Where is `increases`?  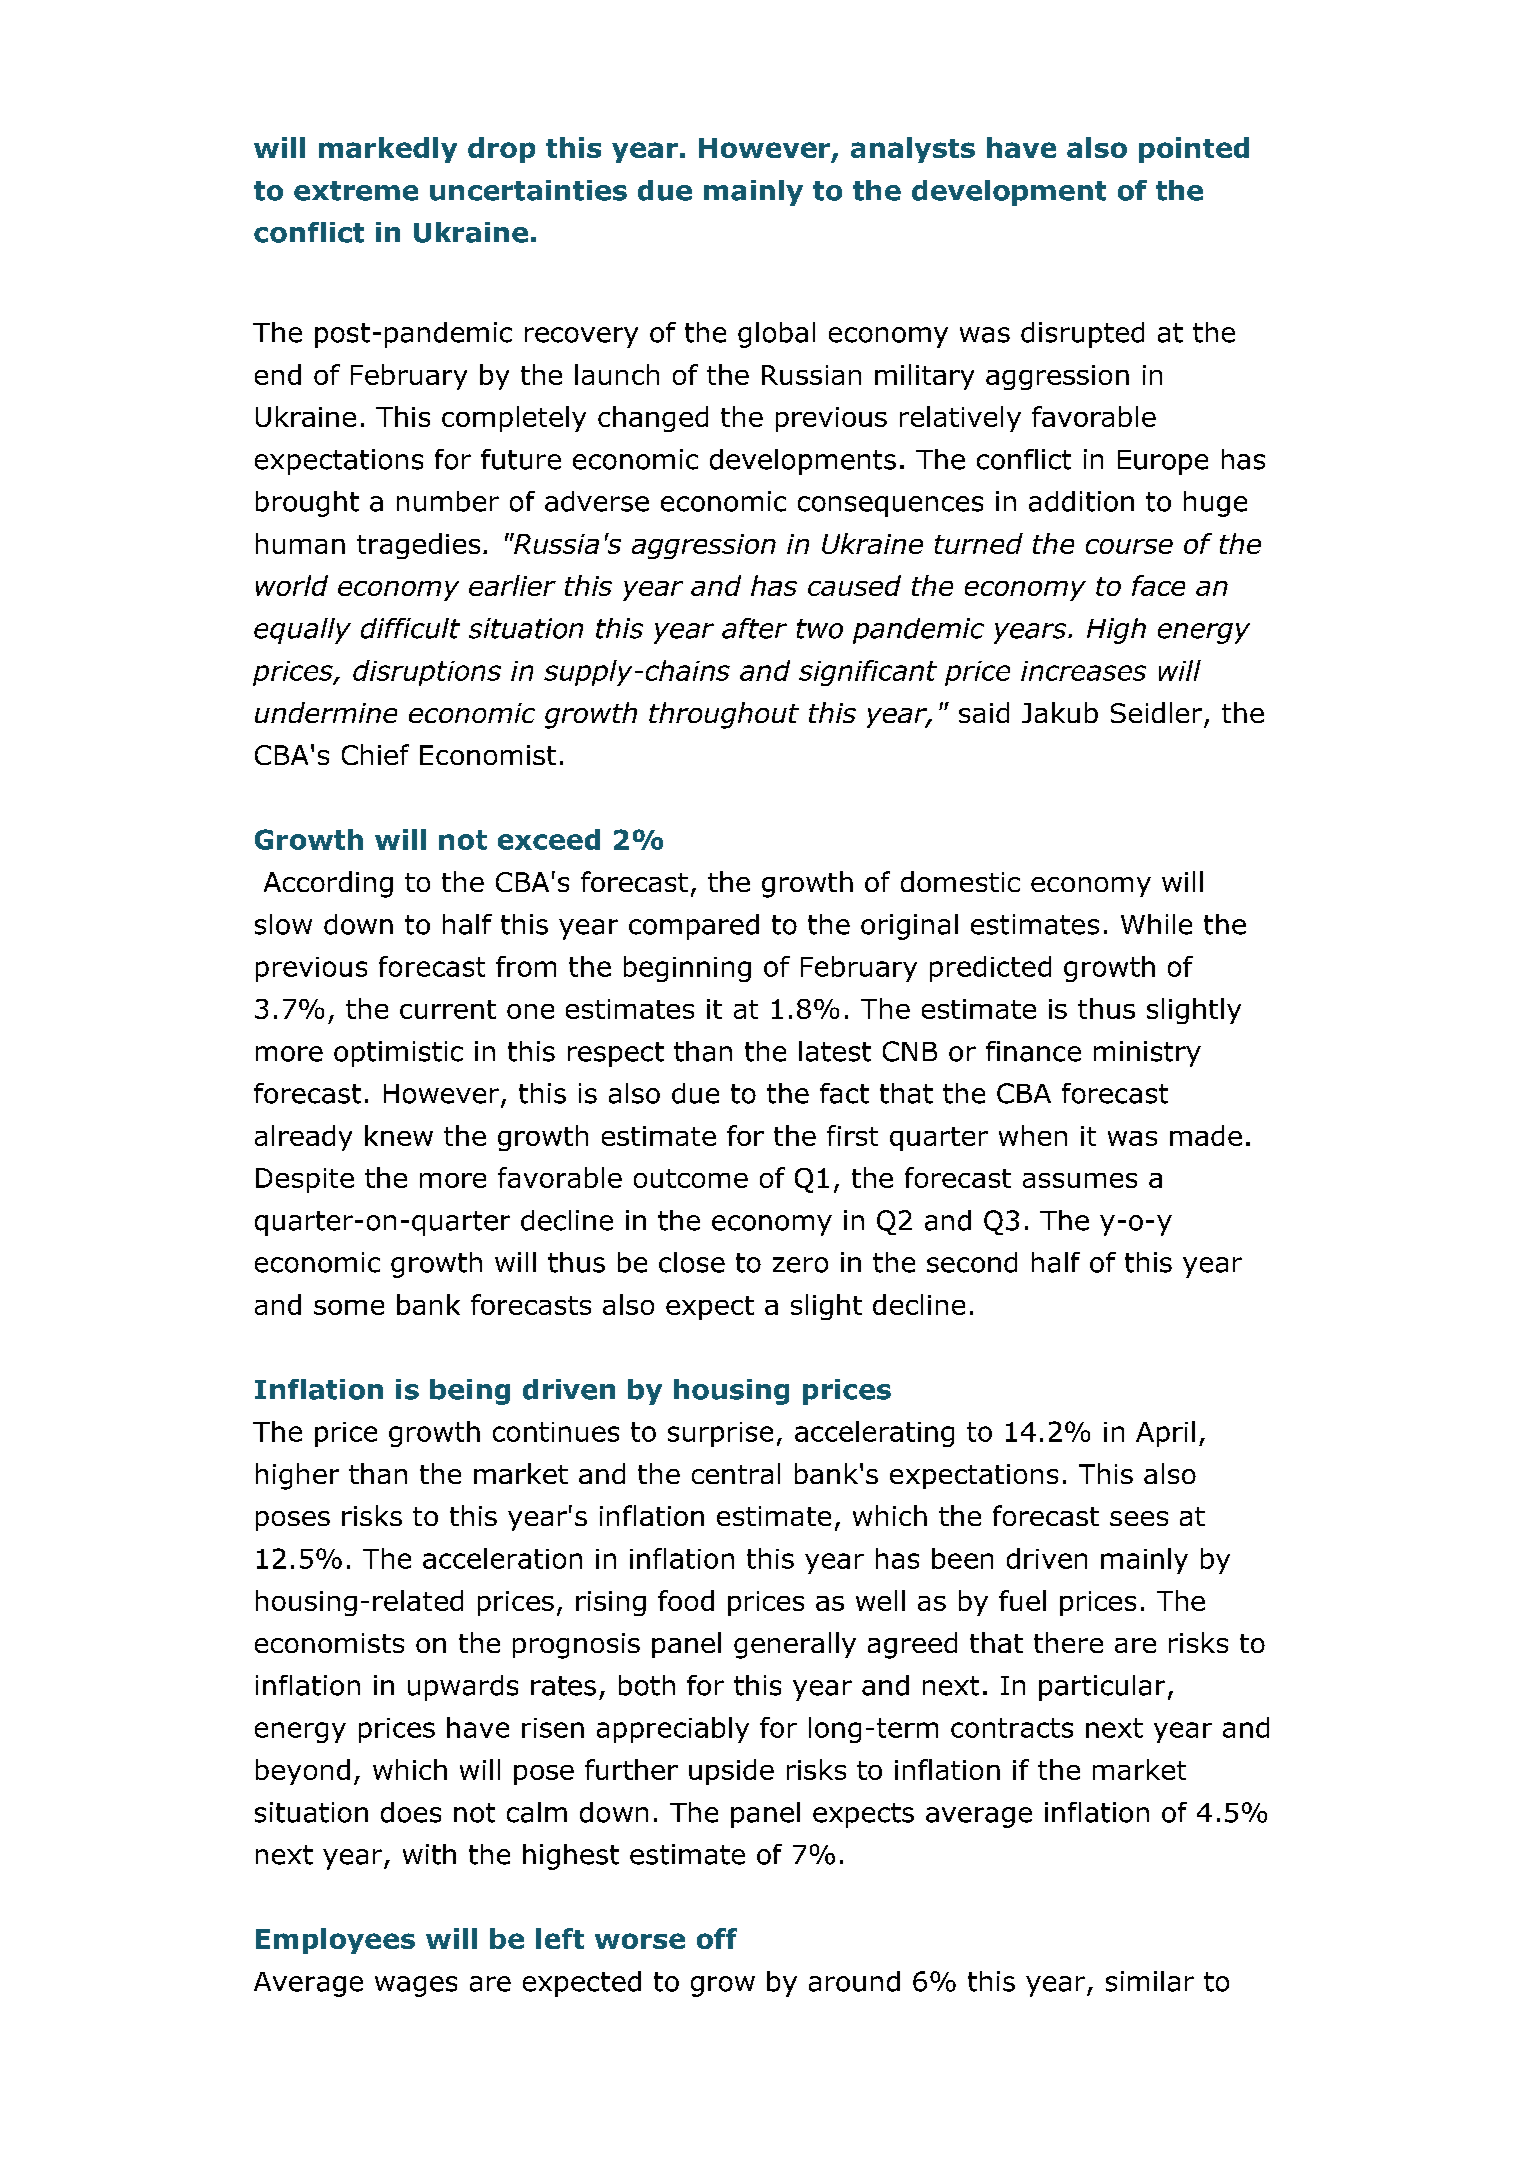
increases is located at coordinates (1083, 671).
